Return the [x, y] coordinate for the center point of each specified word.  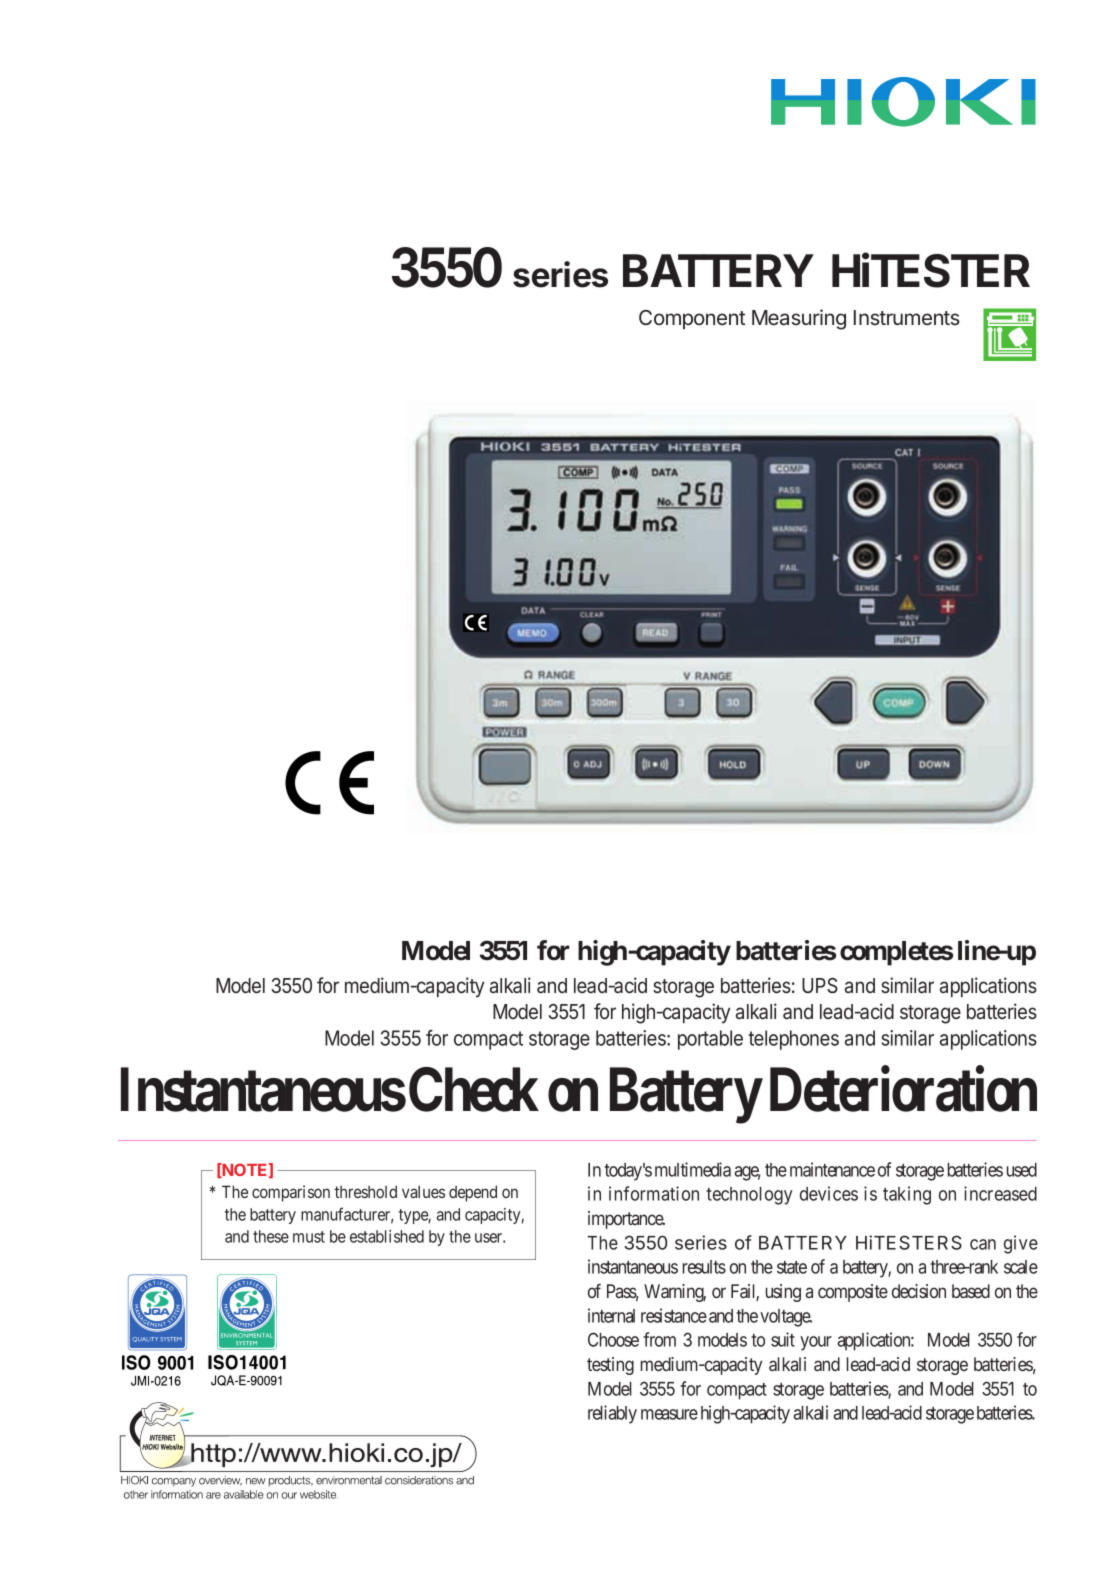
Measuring [799, 319]
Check [474, 1089]
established [387, 1236]
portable [710, 1040]
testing [610, 1366]
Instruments [907, 317]
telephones [793, 1040]
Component [692, 319]
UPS [820, 986]
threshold [365, 1191]
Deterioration [903, 1089]
